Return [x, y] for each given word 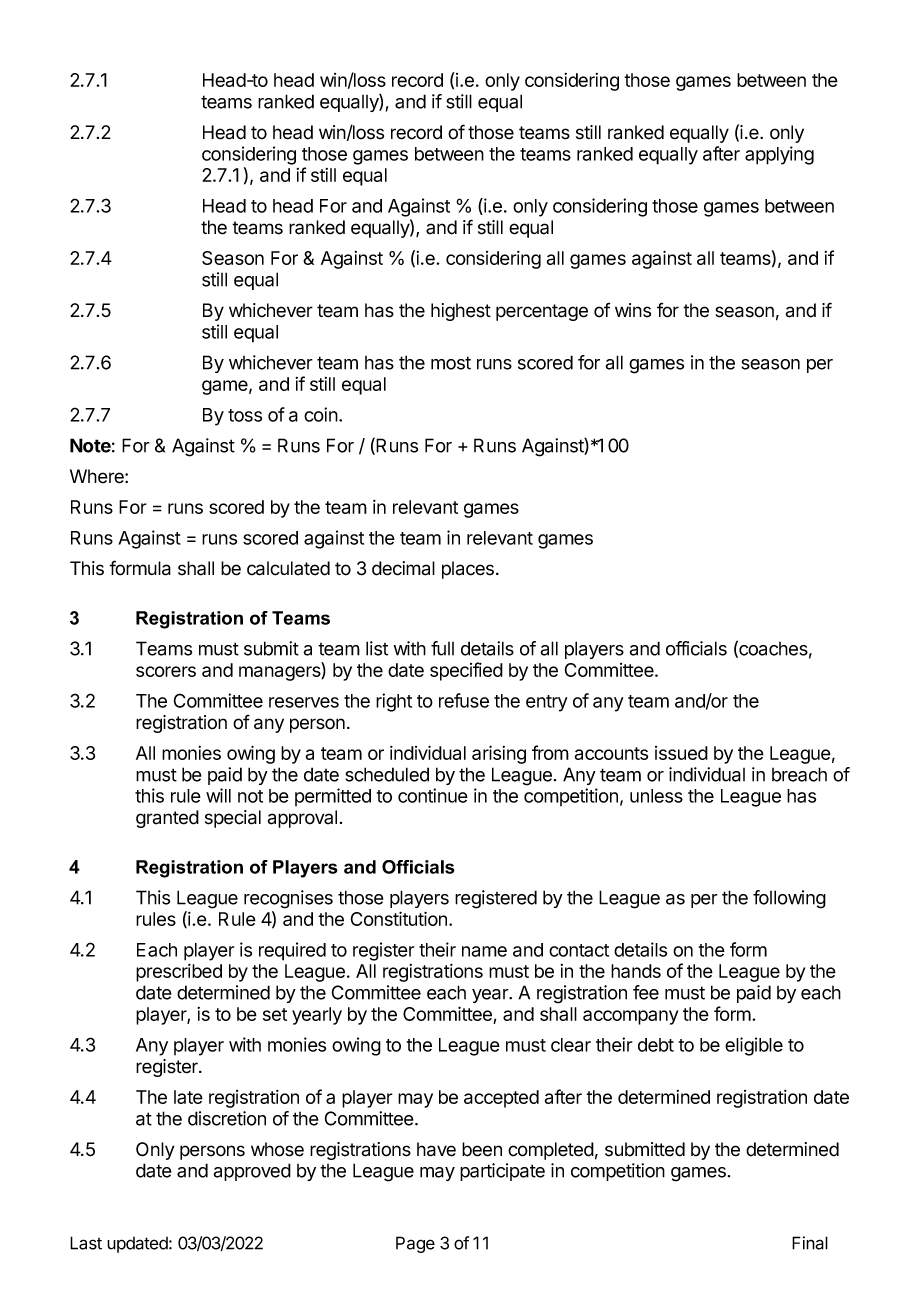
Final [810, 1243]
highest [461, 312]
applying [779, 155]
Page [415, 1244]
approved [252, 1172]
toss [245, 415]
